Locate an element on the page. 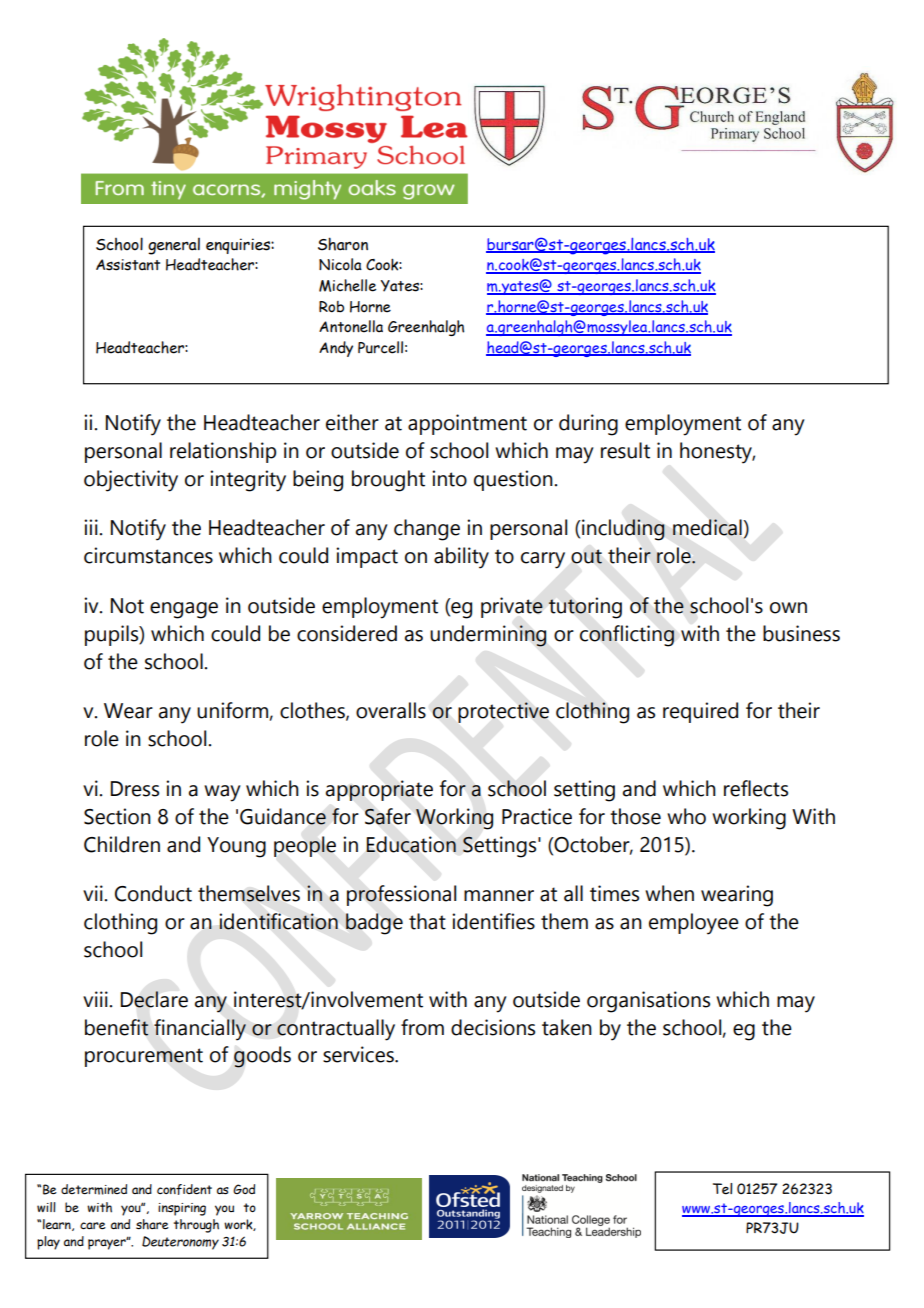 The height and width of the page is (1308, 924). Michelle is located at coordinates (347, 285).
